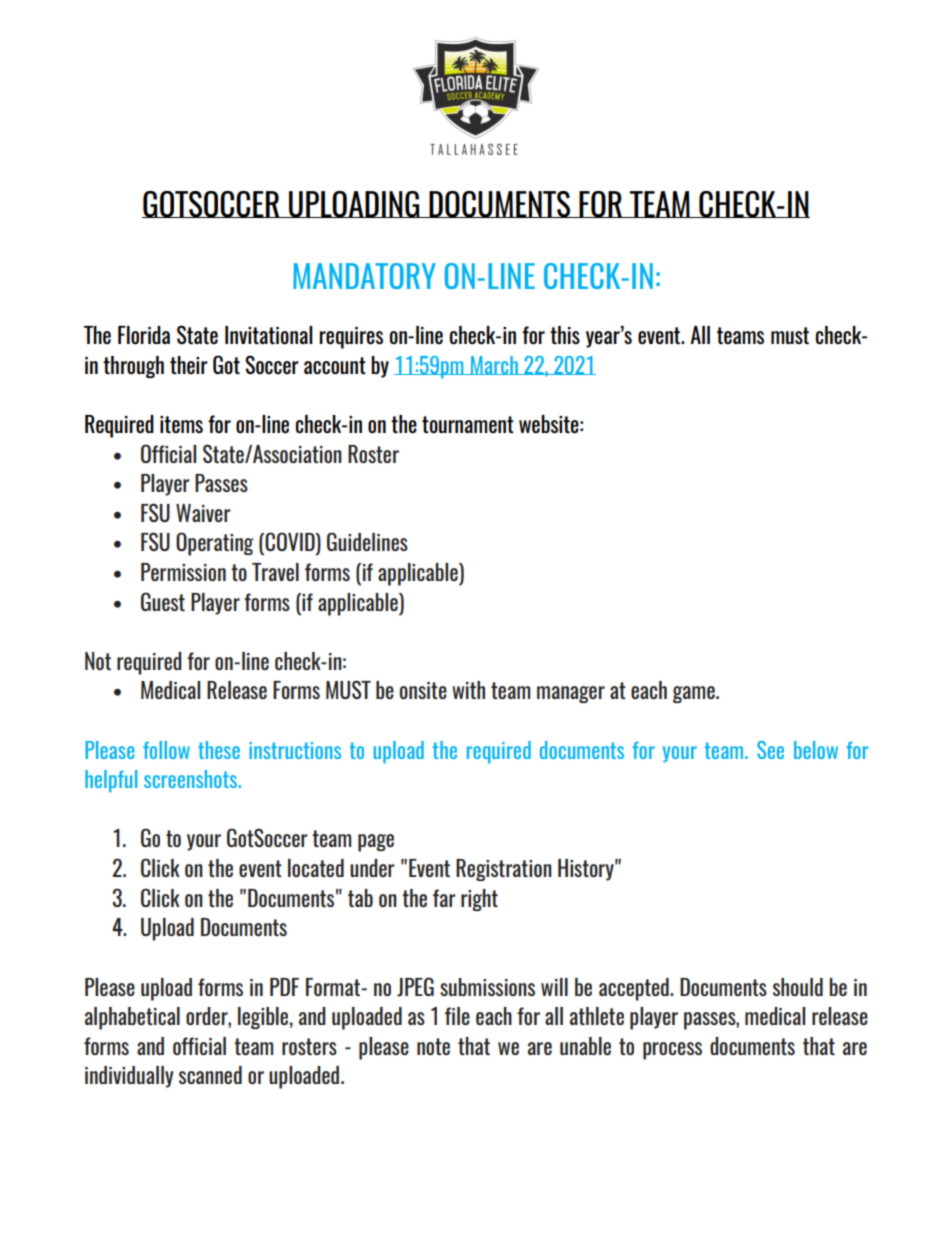 The width and height of the page is (952, 1233). What do you see at coordinates (770, 750) in the page?
I see `See` at bounding box center [770, 750].
